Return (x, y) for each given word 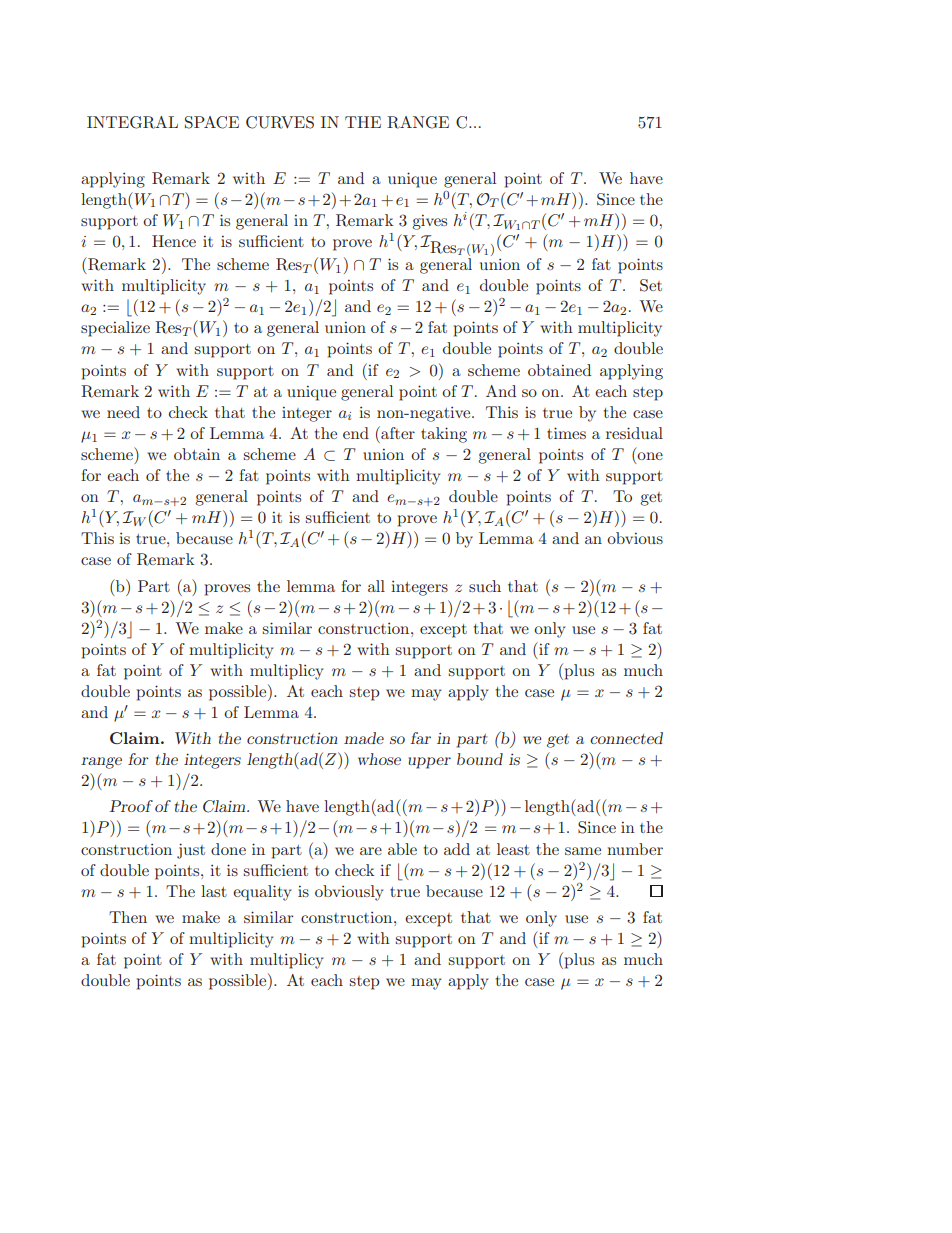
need (123, 412)
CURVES (280, 122)
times (566, 433)
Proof (131, 806)
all (376, 586)
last (214, 891)
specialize (115, 329)
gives (429, 222)
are (371, 851)
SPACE (212, 122)
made (364, 738)
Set (651, 285)
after (397, 432)
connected (626, 738)
